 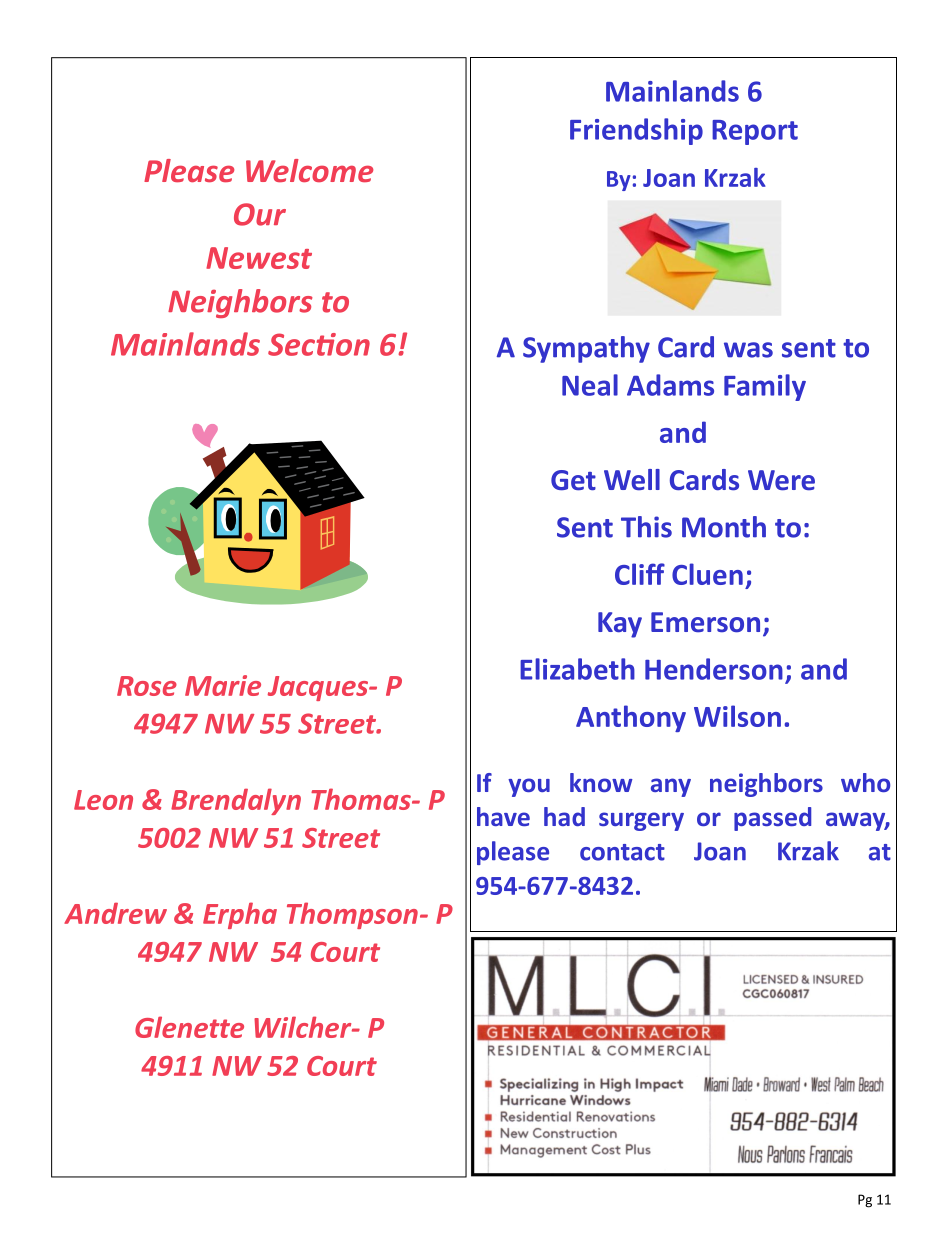 I want to click on Welcome, so click(x=309, y=170).
